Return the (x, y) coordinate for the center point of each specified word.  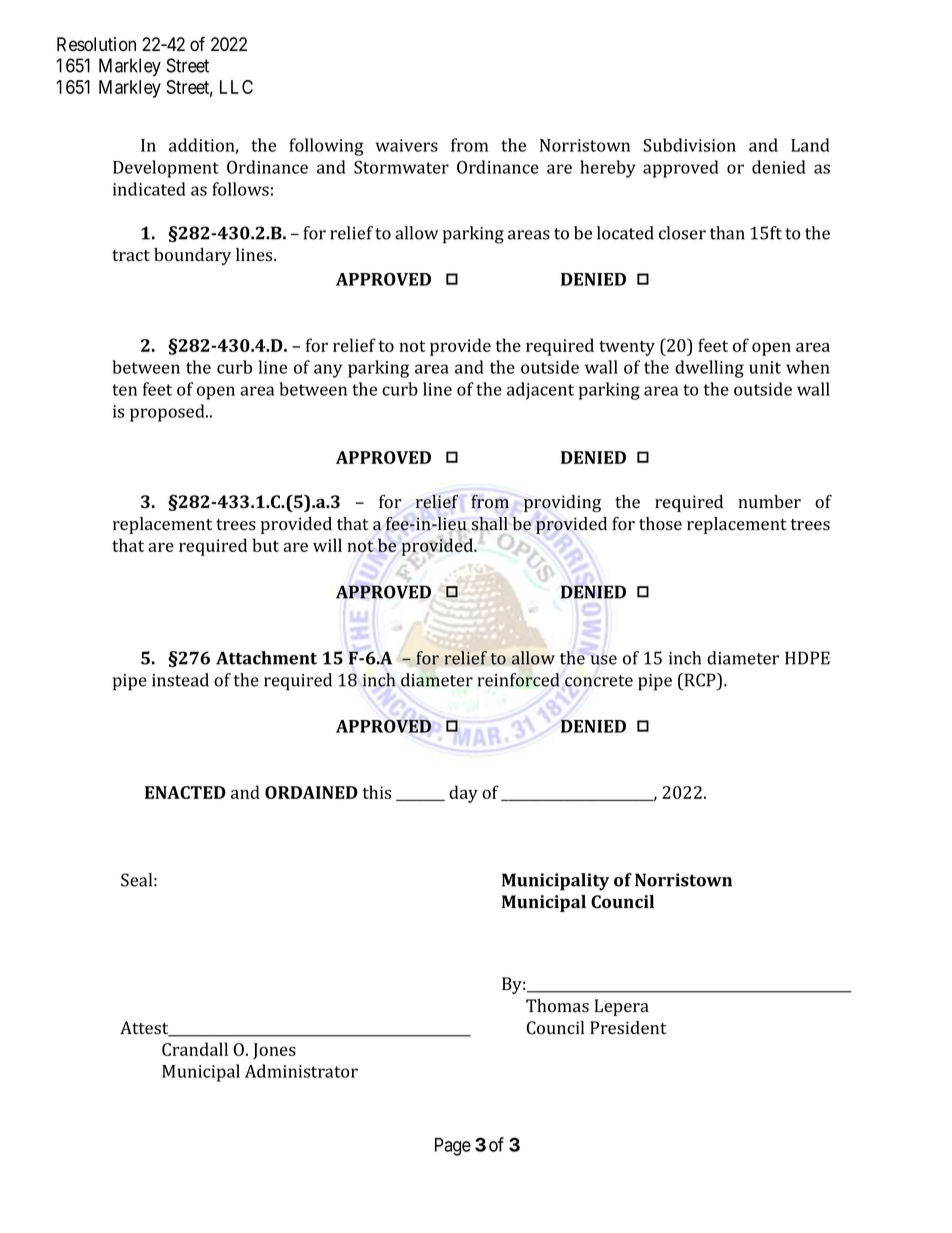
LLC (236, 87)
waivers (407, 145)
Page (453, 1147)
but (265, 545)
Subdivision (689, 145)
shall (490, 524)
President (628, 1028)
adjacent (540, 391)
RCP (700, 680)
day (463, 794)
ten (124, 390)
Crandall (195, 1049)
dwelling (709, 369)
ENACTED (185, 792)
